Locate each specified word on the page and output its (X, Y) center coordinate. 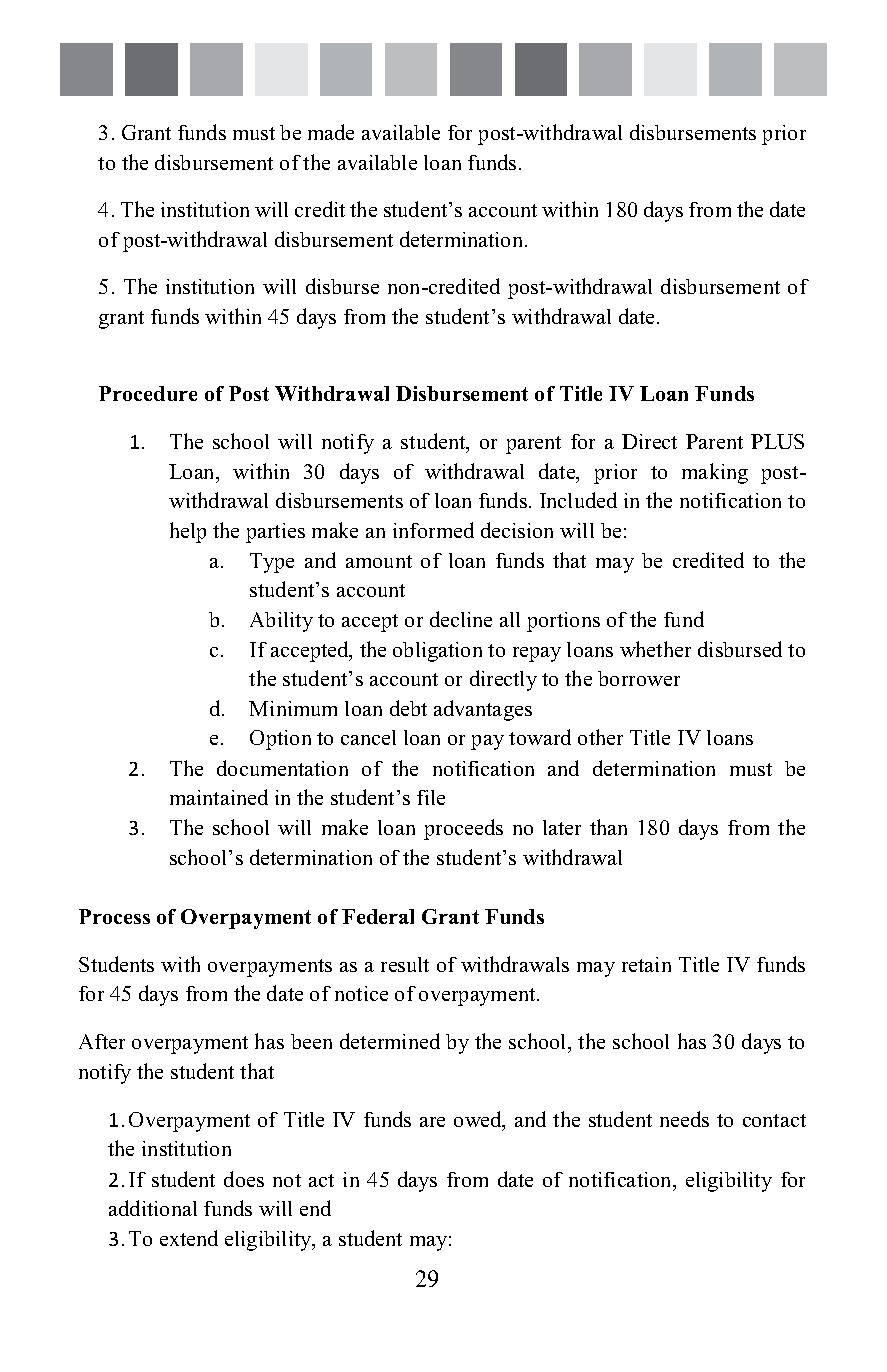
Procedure (148, 393)
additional (153, 1208)
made (331, 132)
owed (479, 1120)
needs (684, 1119)
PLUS (777, 441)
